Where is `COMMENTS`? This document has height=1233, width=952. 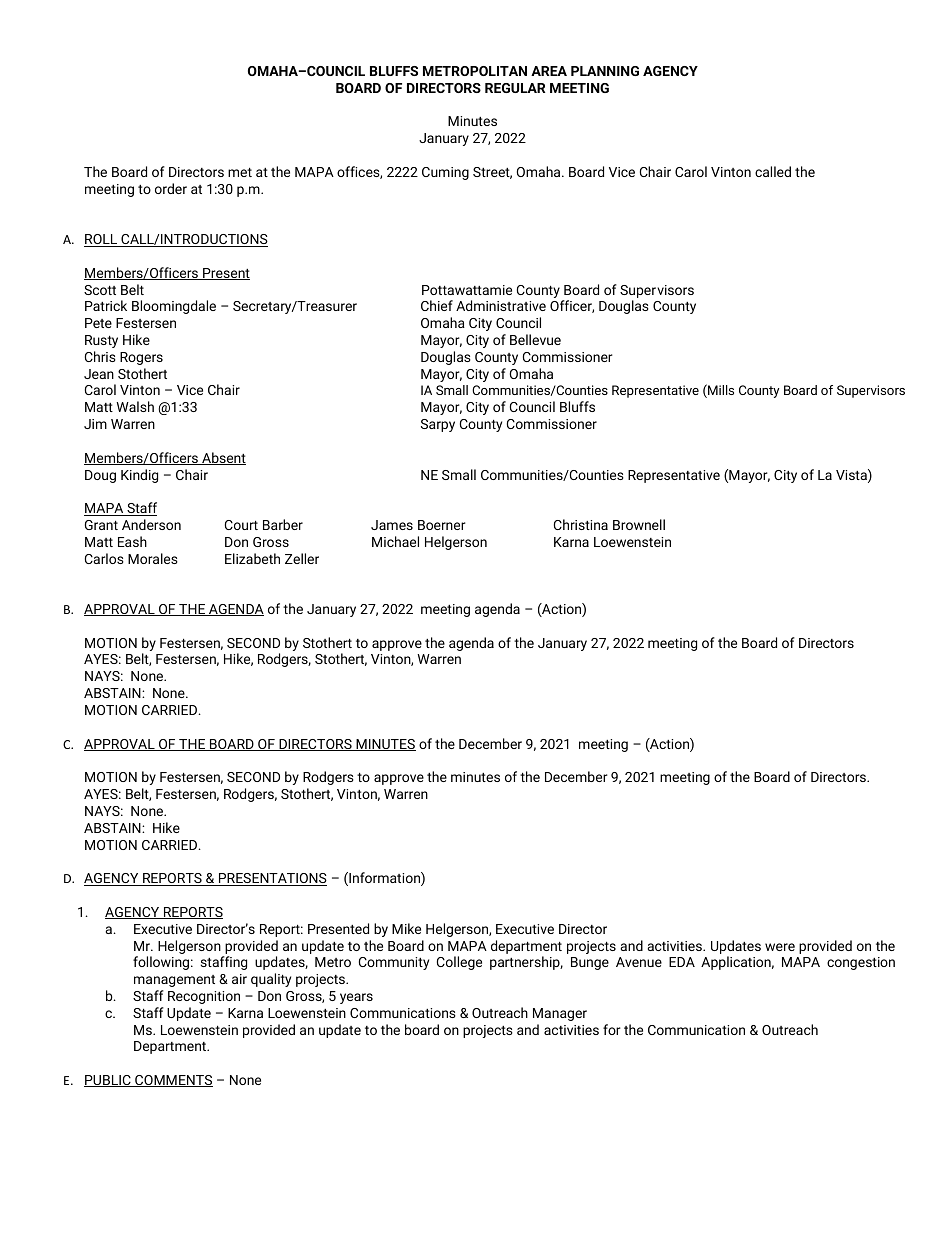
COMMENTS is located at coordinates (173, 1081).
